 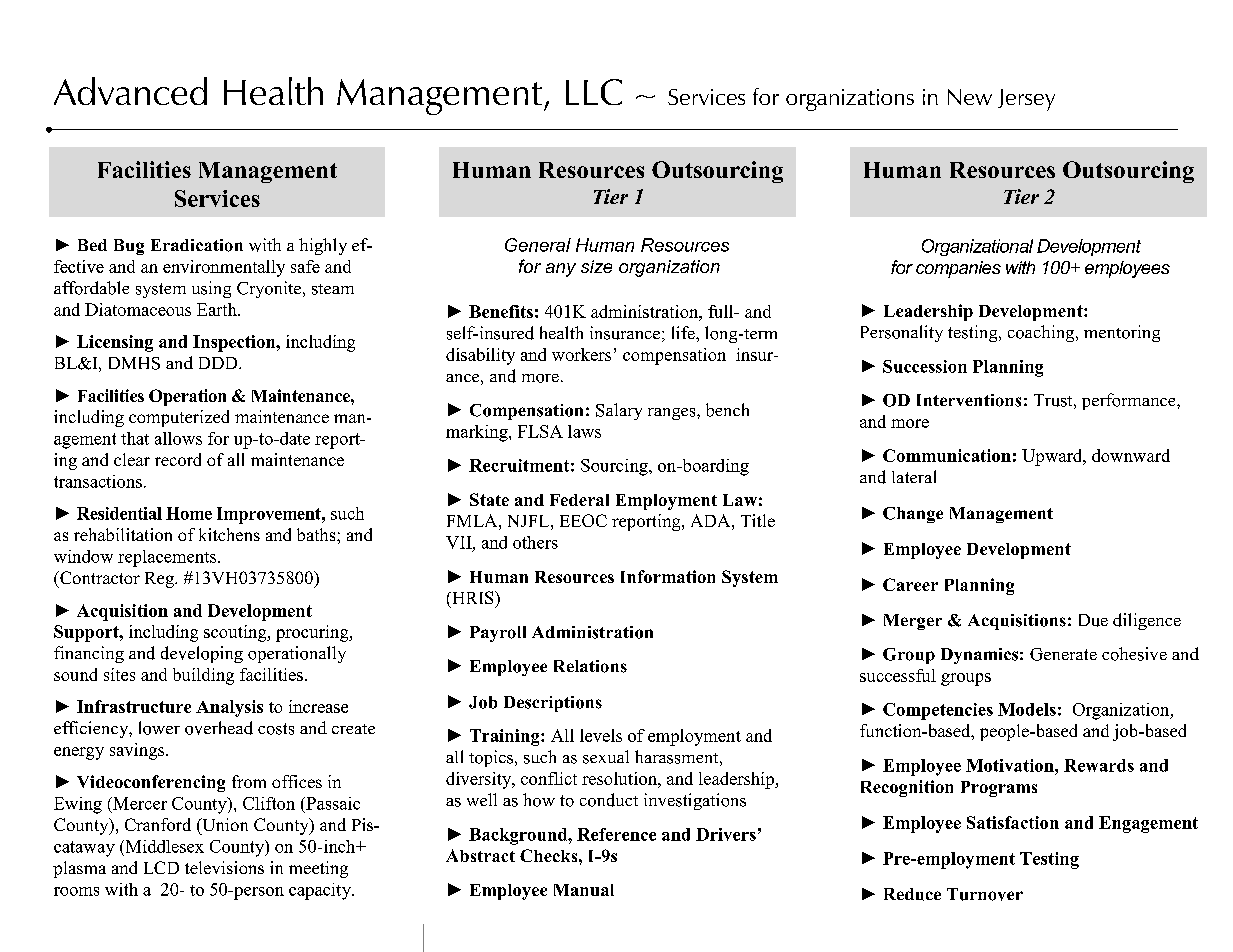 What do you see at coordinates (224, 867) in the screenshot?
I see `televisions` at bounding box center [224, 867].
